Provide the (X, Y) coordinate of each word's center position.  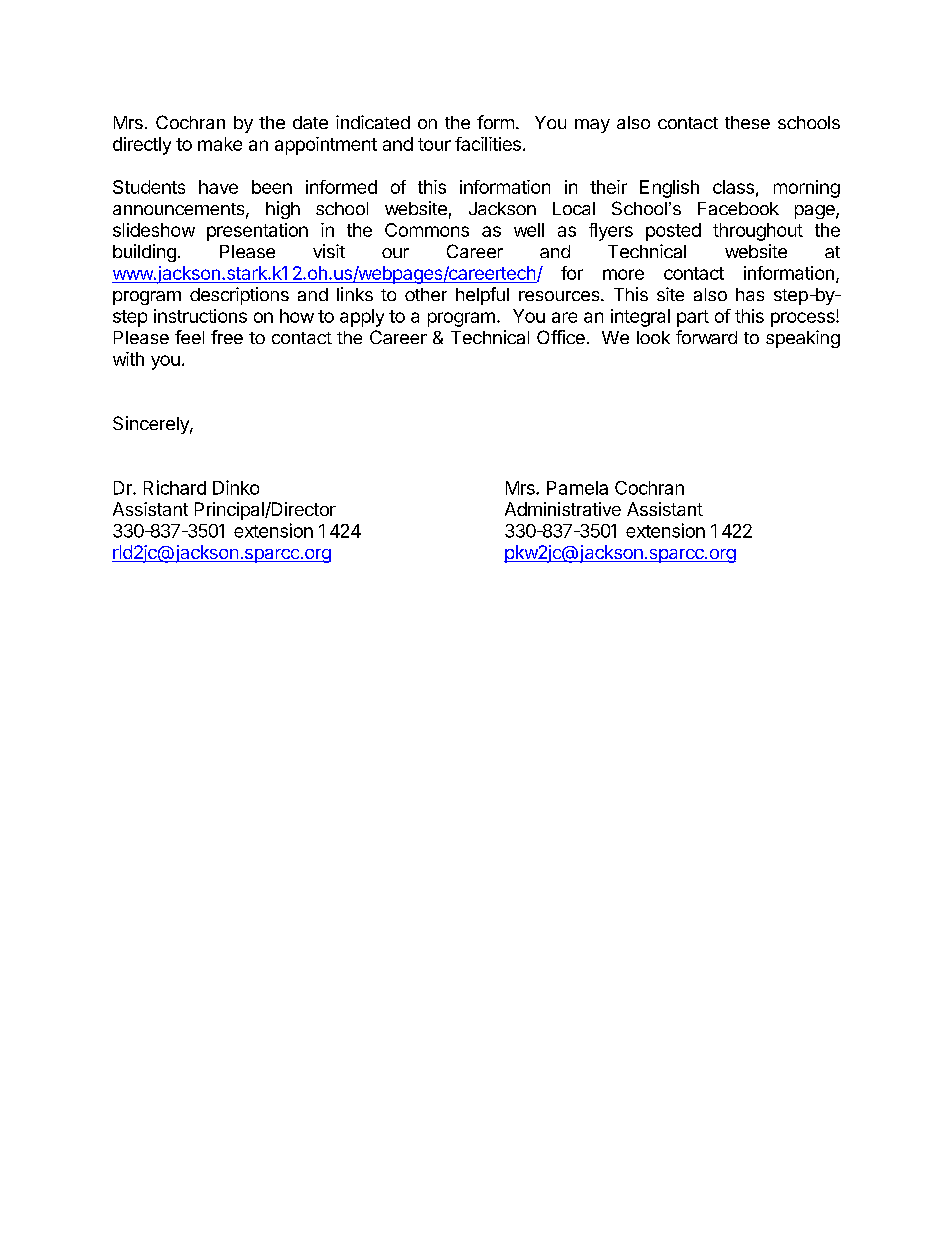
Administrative (563, 509)
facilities (488, 144)
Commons (427, 230)
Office (561, 337)
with (128, 359)
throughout (758, 232)
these (747, 122)
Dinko (236, 487)
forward (706, 337)
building (144, 253)
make (220, 144)
